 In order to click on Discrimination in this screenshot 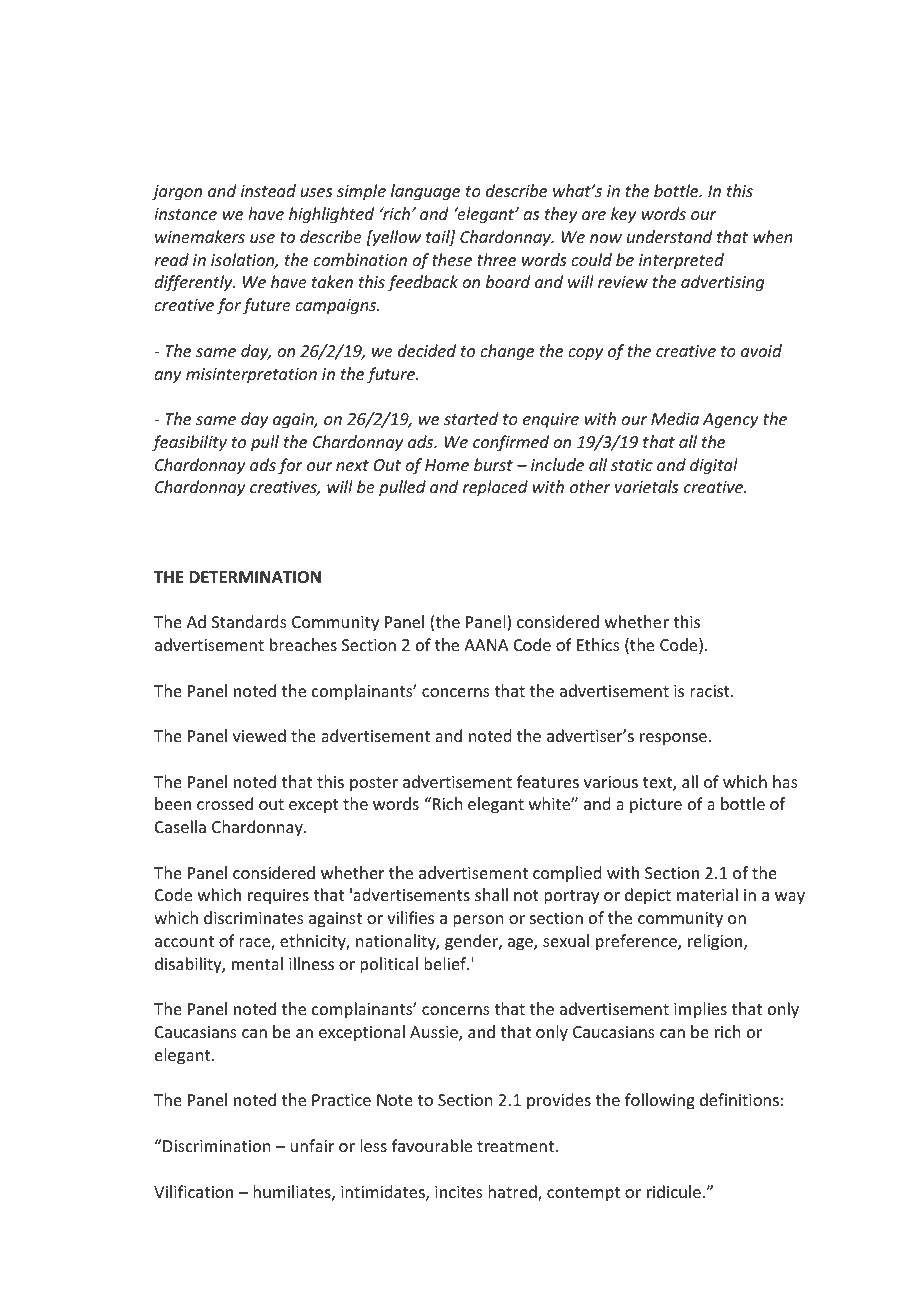, I will do `click(215, 1145)`.
